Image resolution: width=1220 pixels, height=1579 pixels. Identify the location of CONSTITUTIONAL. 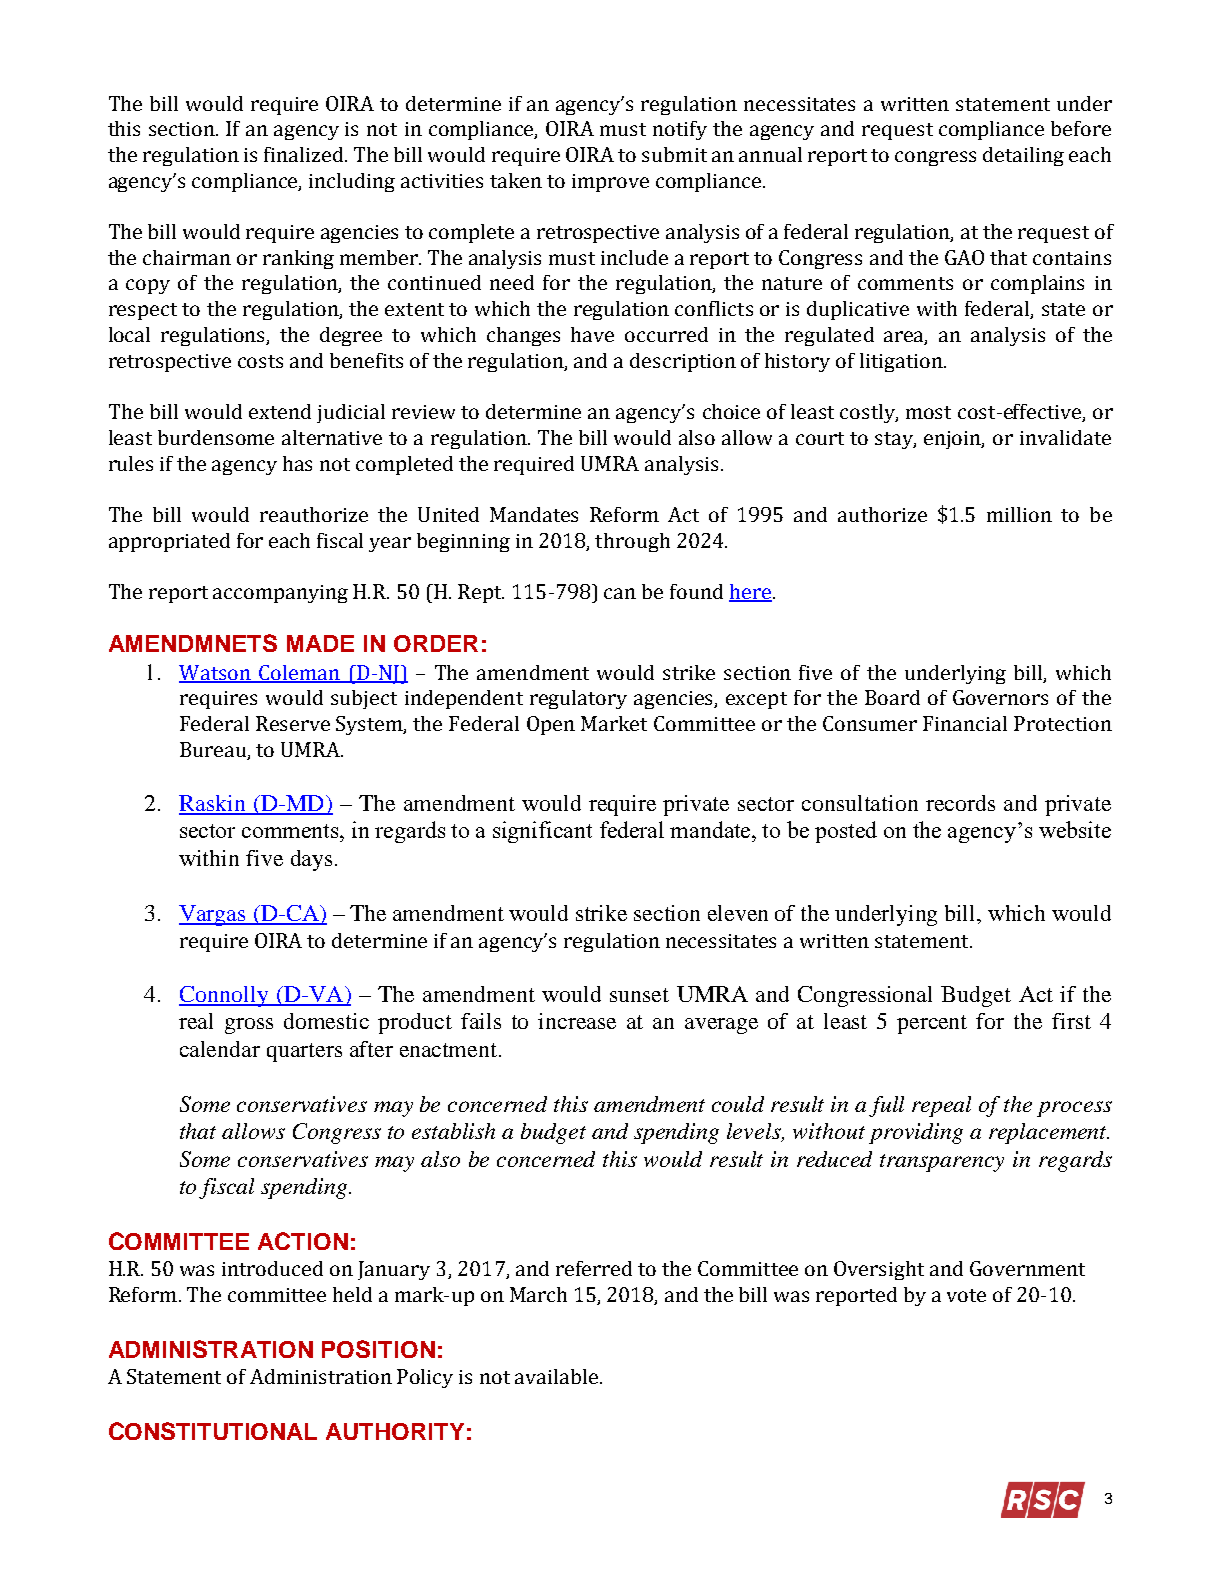
(213, 1431).
